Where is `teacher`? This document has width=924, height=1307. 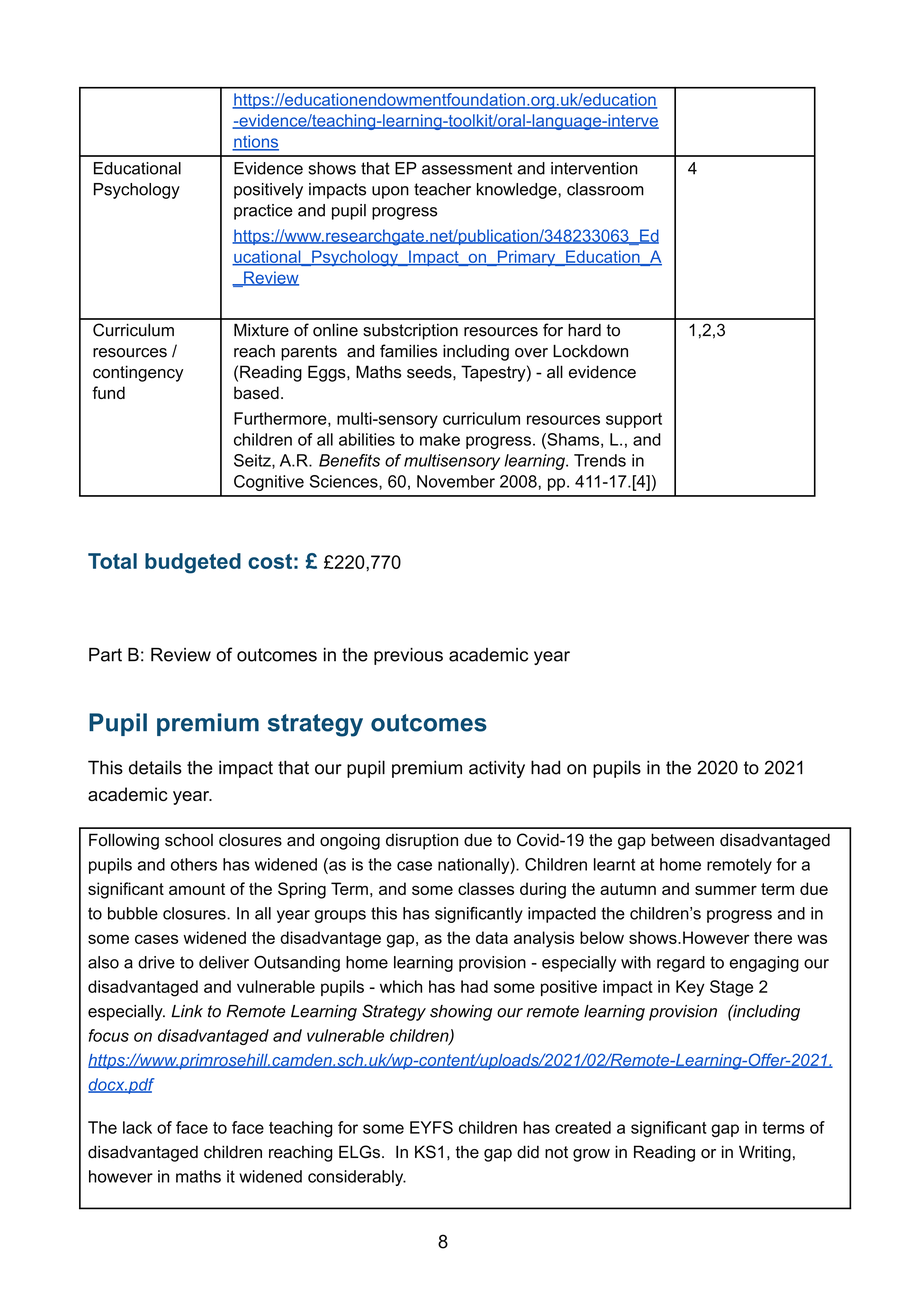
teacher is located at coordinates (442, 189).
